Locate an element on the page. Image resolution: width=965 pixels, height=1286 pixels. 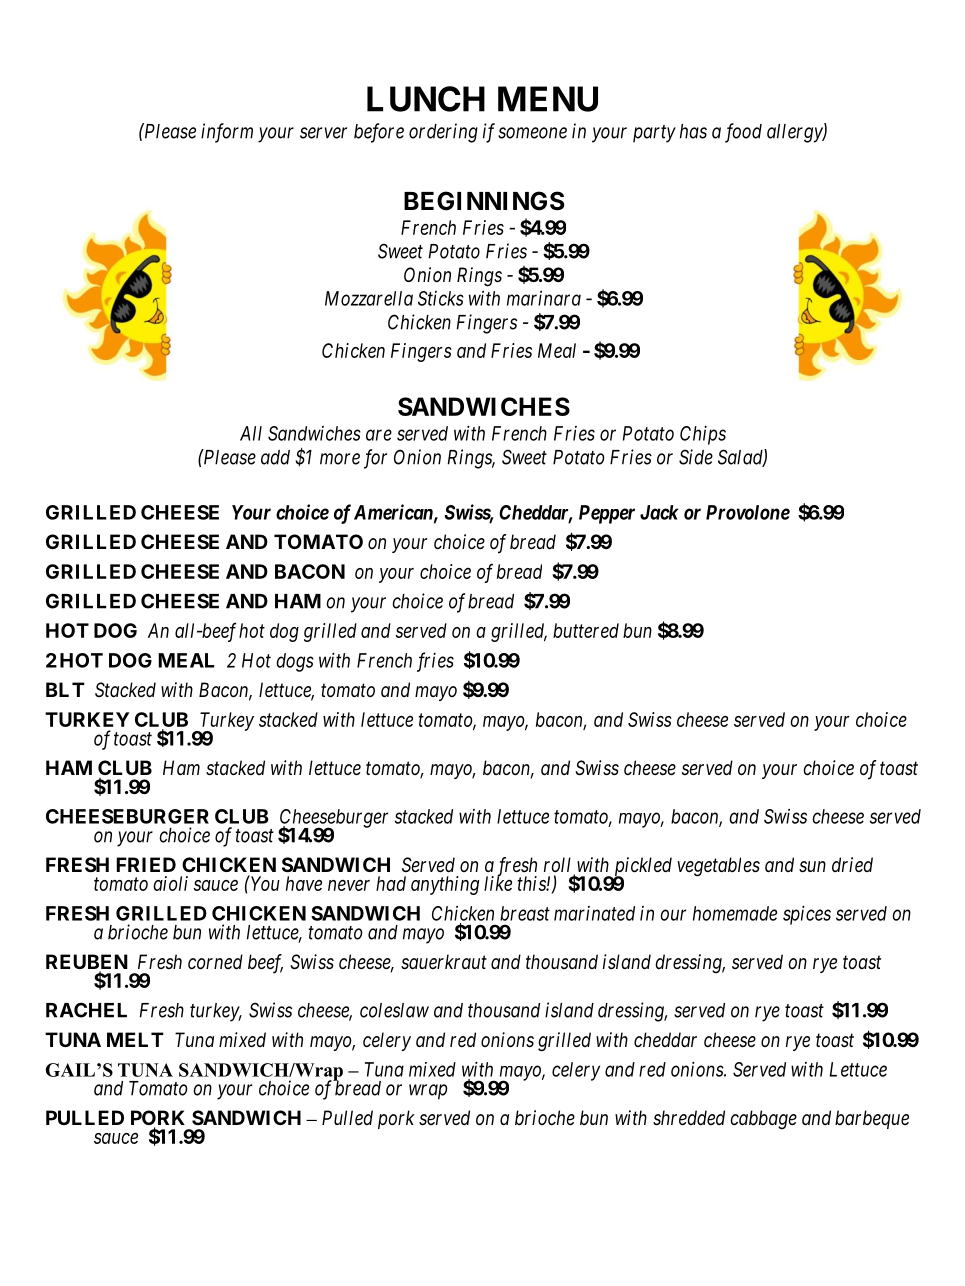
food is located at coordinates (743, 133).
